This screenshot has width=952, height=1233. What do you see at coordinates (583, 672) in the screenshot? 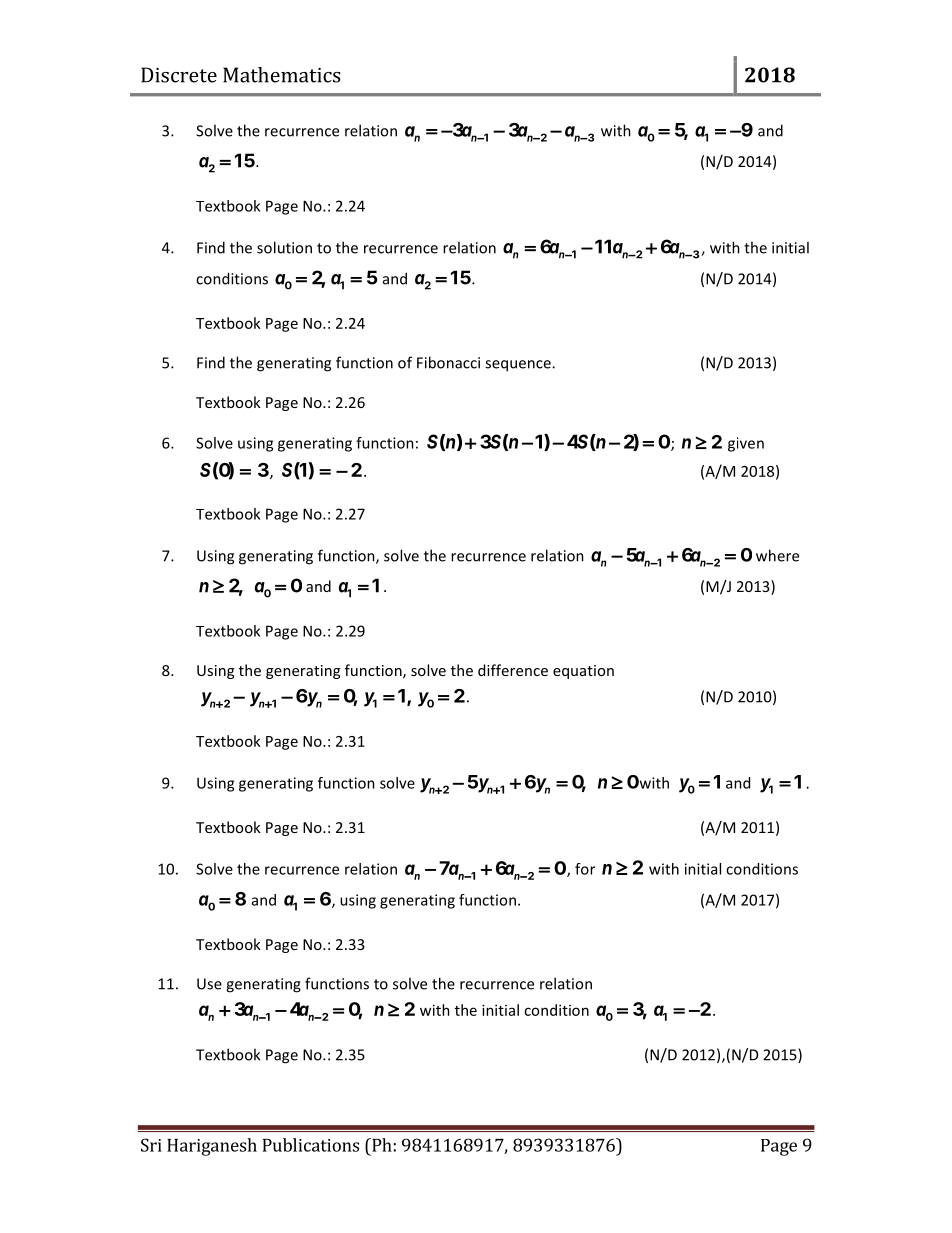
I see `equation` at bounding box center [583, 672].
